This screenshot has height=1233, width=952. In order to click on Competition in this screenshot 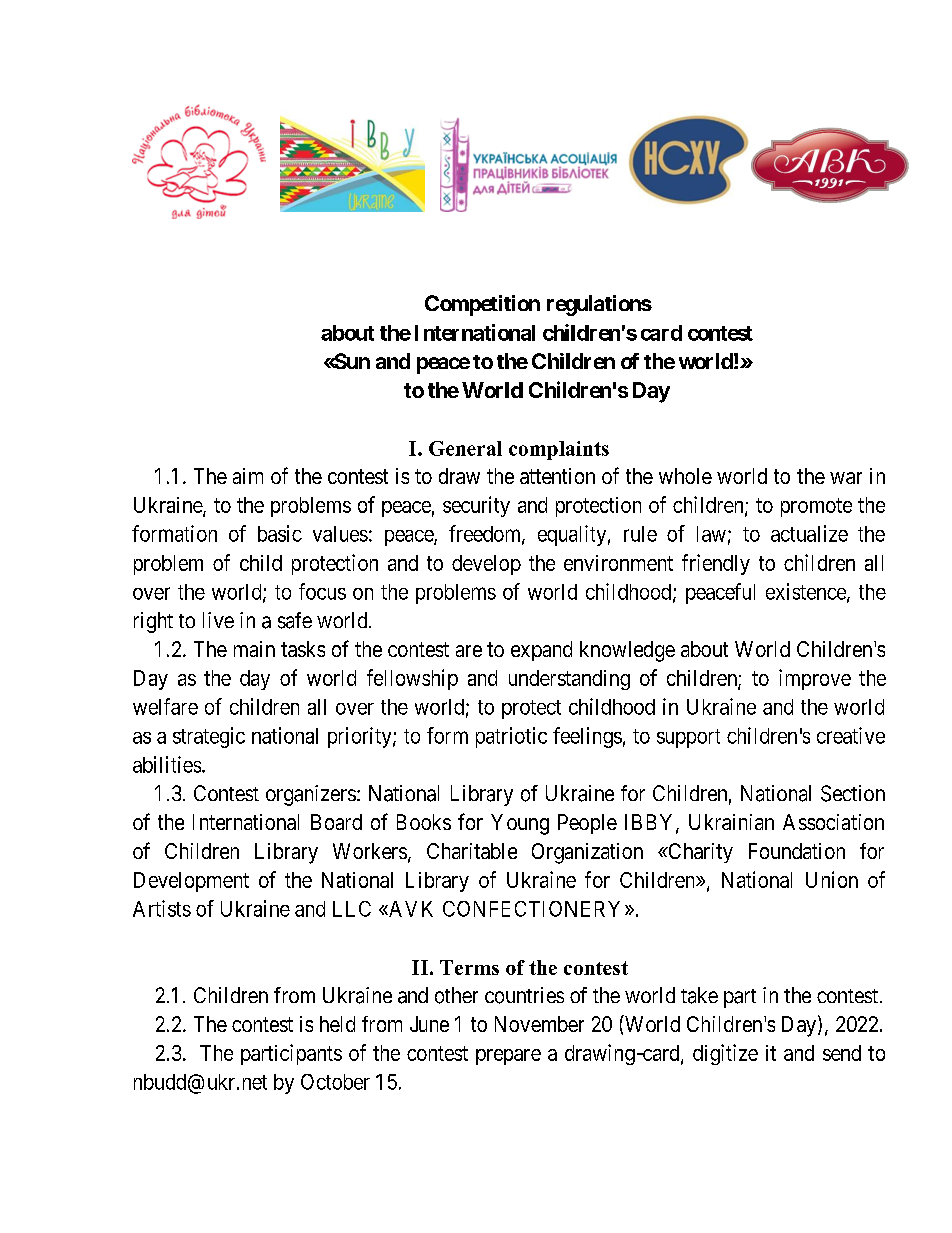, I will do `click(482, 305)`.
